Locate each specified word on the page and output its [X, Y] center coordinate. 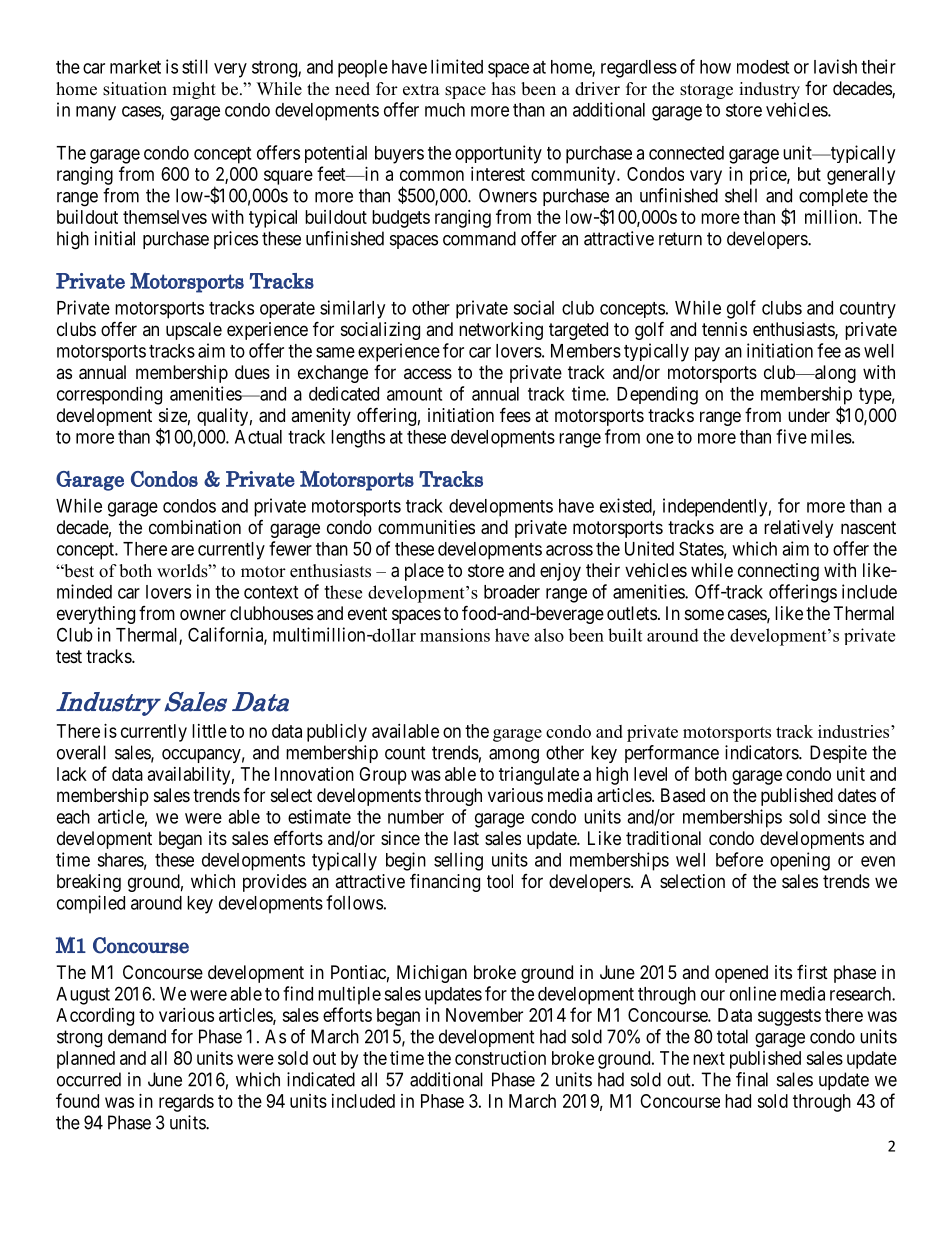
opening [800, 861]
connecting [778, 572]
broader [512, 592]
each [73, 817]
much [445, 110]
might [194, 90]
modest [763, 67]
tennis [724, 329]
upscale [194, 331]
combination [195, 527]
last [466, 838]
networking [501, 331]
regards [186, 1103]
